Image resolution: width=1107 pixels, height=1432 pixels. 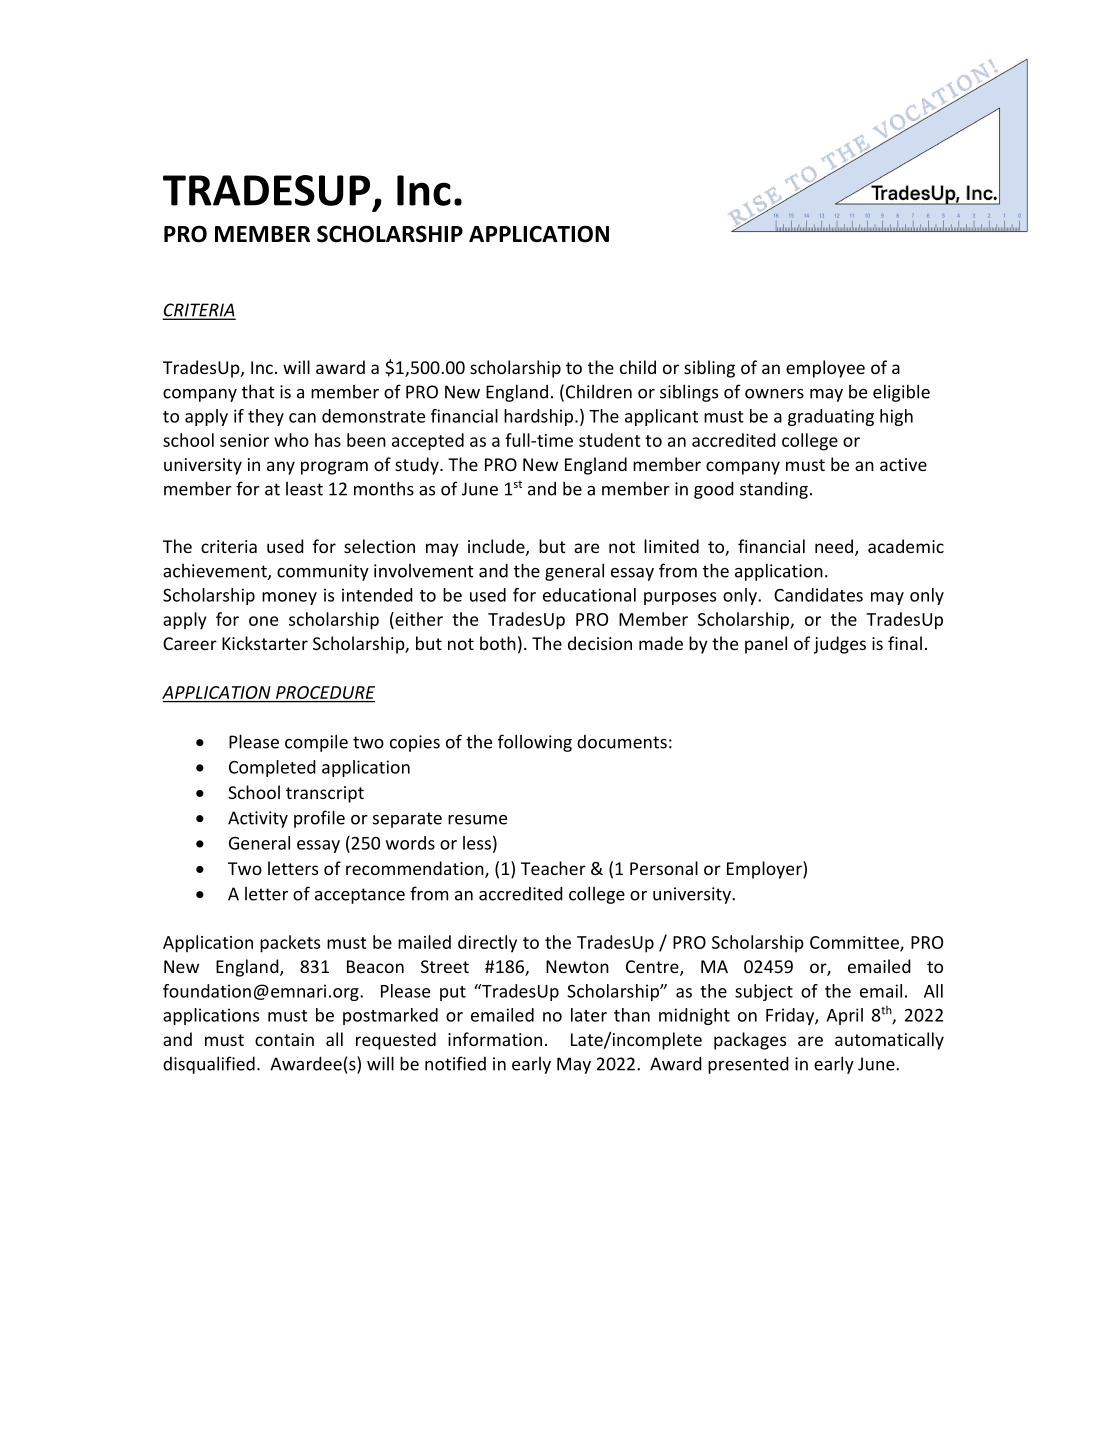 I want to click on both, so click(x=498, y=643).
